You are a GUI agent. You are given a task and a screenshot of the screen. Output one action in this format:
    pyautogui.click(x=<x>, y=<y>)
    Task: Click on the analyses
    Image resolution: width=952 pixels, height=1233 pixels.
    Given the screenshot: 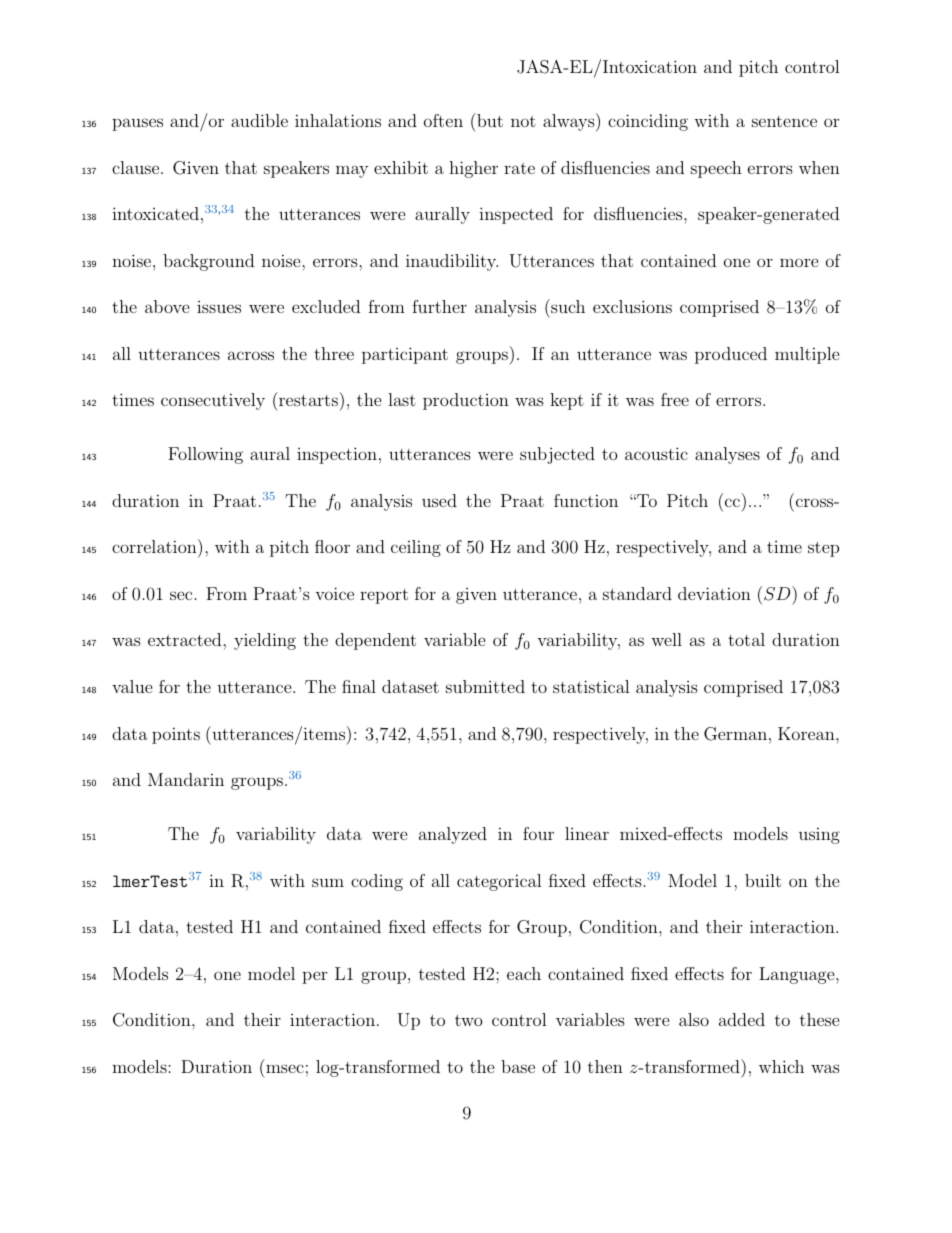 What is the action you would take?
    pyautogui.click(x=727, y=455)
